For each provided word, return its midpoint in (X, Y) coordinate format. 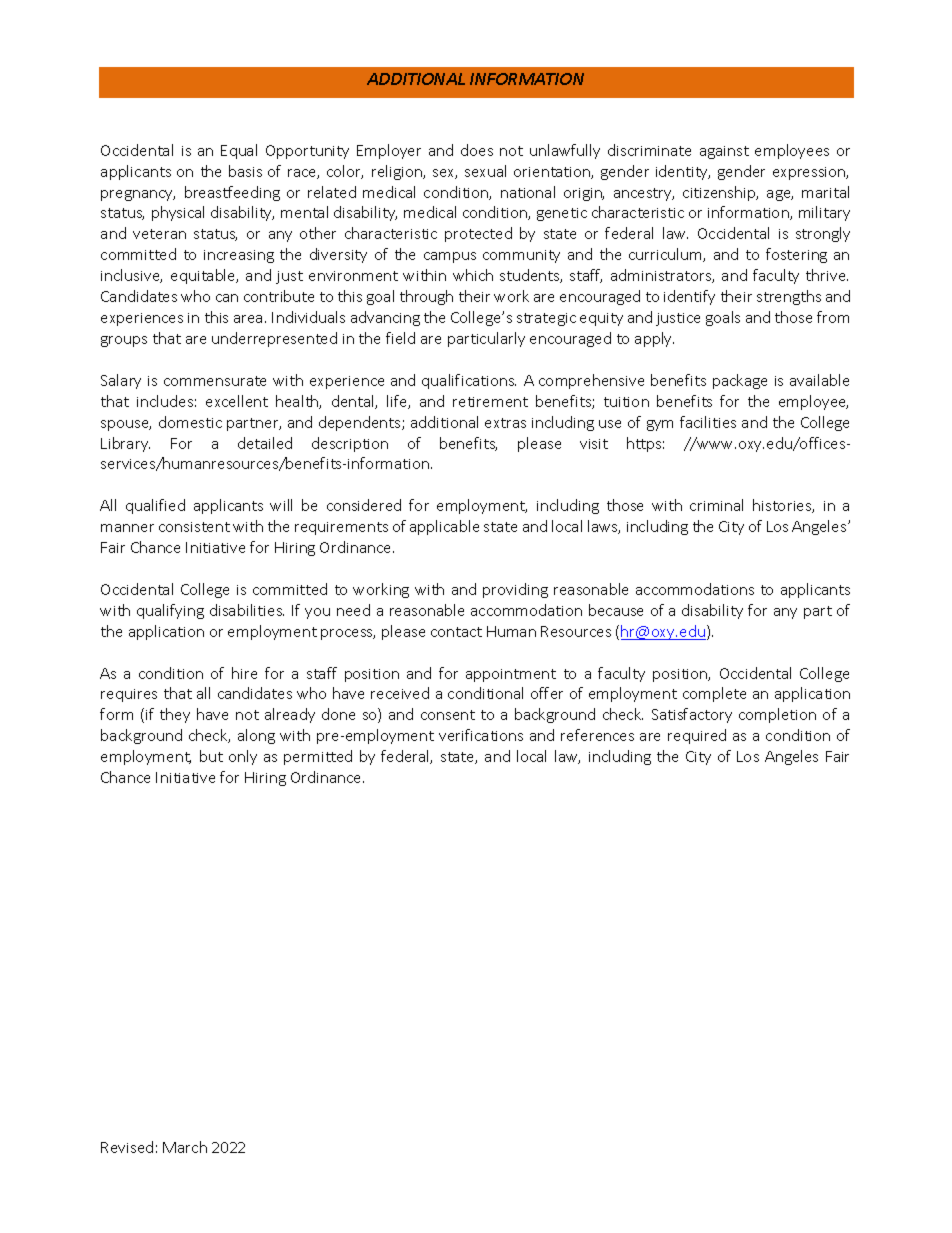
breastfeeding (232, 193)
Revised (127, 1147)
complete (714, 694)
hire (244, 673)
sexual (485, 171)
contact (456, 632)
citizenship (720, 193)
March (185, 1147)
